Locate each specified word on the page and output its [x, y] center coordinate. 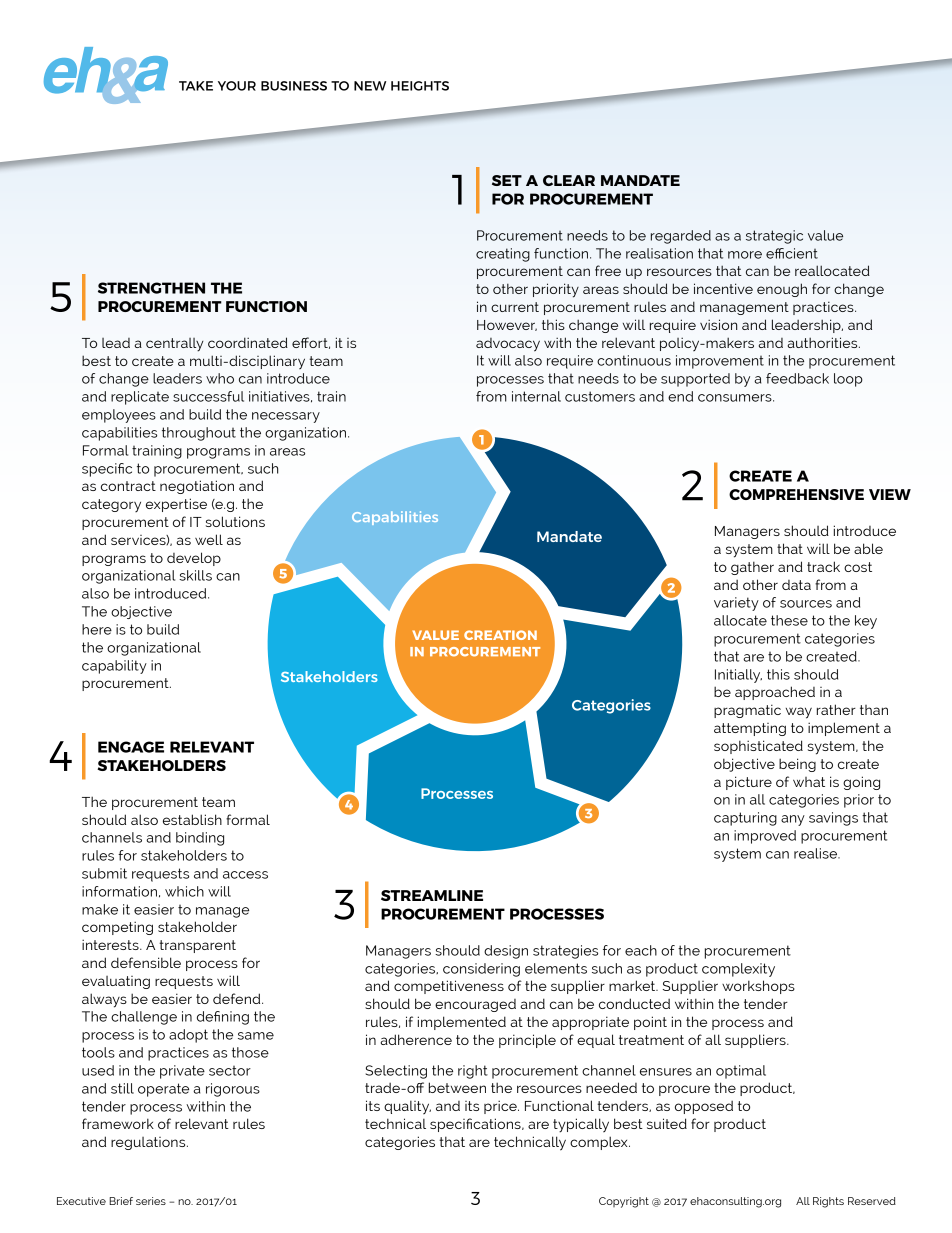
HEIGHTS [420, 86]
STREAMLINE [432, 895]
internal [536, 396]
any [793, 820]
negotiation [197, 487]
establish [192, 819]
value [825, 235]
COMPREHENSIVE [796, 494]
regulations [149, 1143]
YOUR [237, 86]
